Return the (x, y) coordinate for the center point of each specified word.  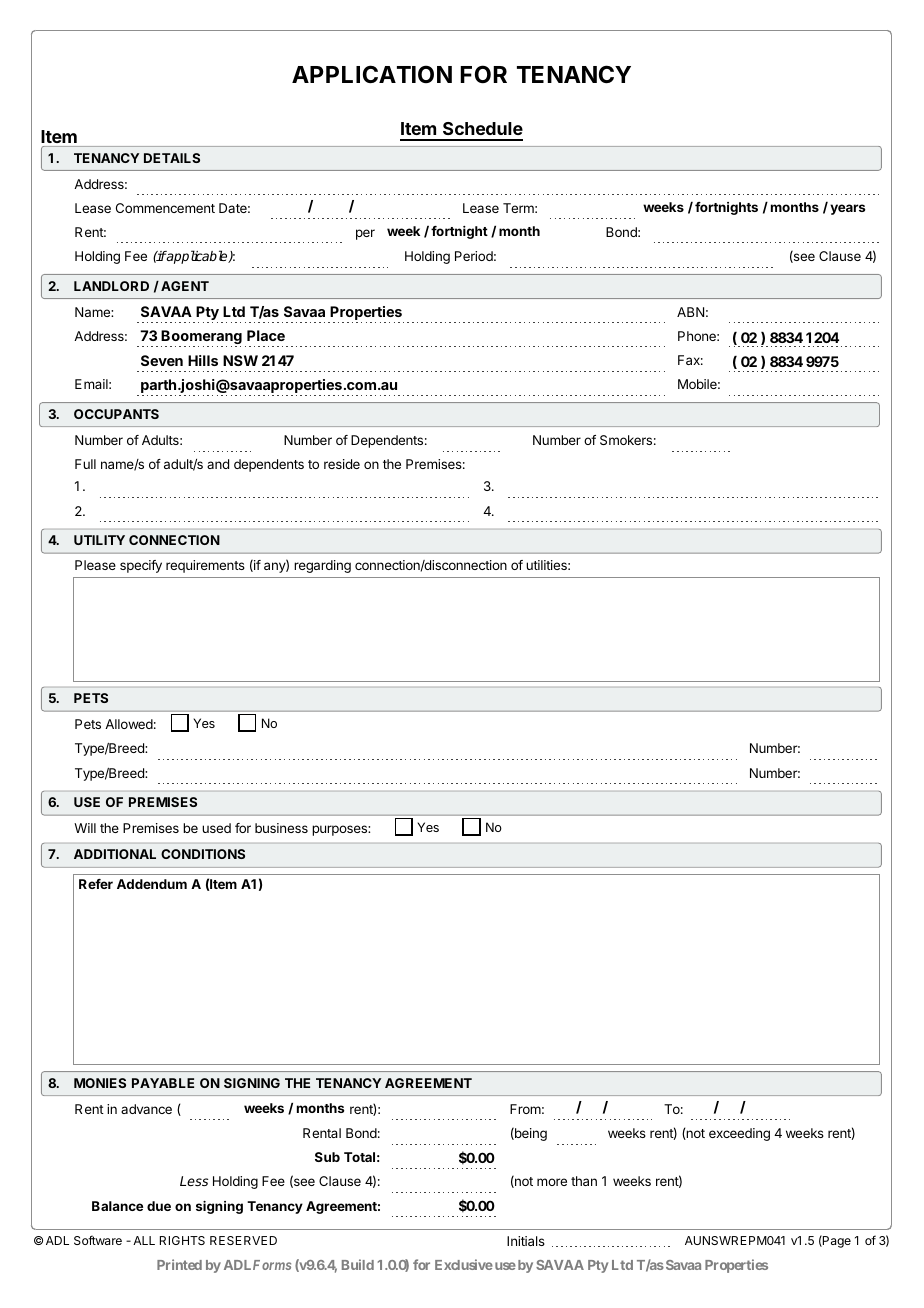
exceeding (739, 1134)
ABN (690, 312)
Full (85, 464)
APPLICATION (372, 74)
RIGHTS (182, 1240)
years (848, 209)
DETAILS (172, 158)
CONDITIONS (203, 854)
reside (342, 464)
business (281, 828)
